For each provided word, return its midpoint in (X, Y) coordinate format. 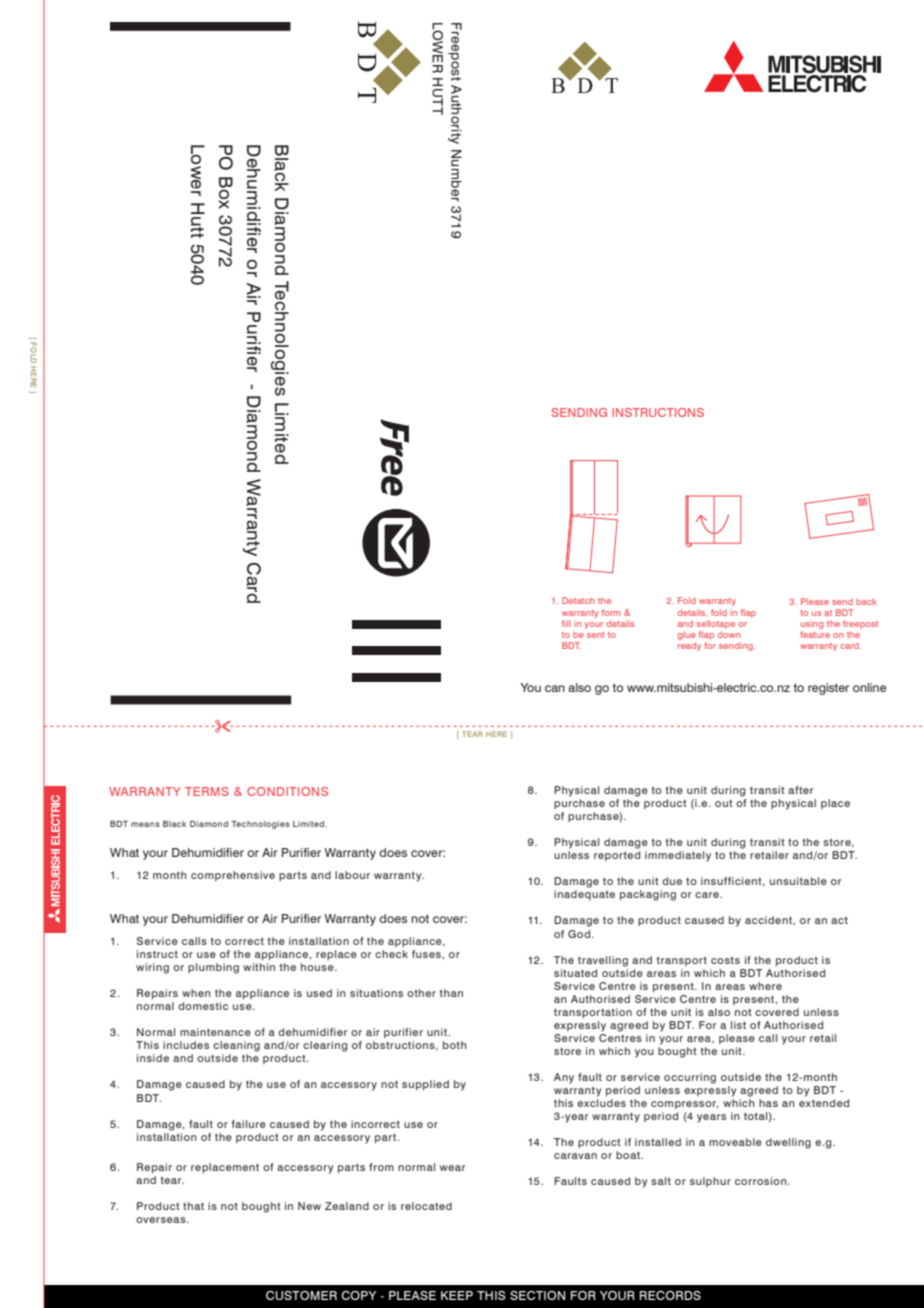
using (812, 624)
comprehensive (233, 876)
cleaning (236, 1046)
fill (566, 623)
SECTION (537, 1295)
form (611, 612)
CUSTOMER (301, 1295)
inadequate (584, 895)
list (738, 1025)
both (455, 1045)
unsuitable (798, 881)
